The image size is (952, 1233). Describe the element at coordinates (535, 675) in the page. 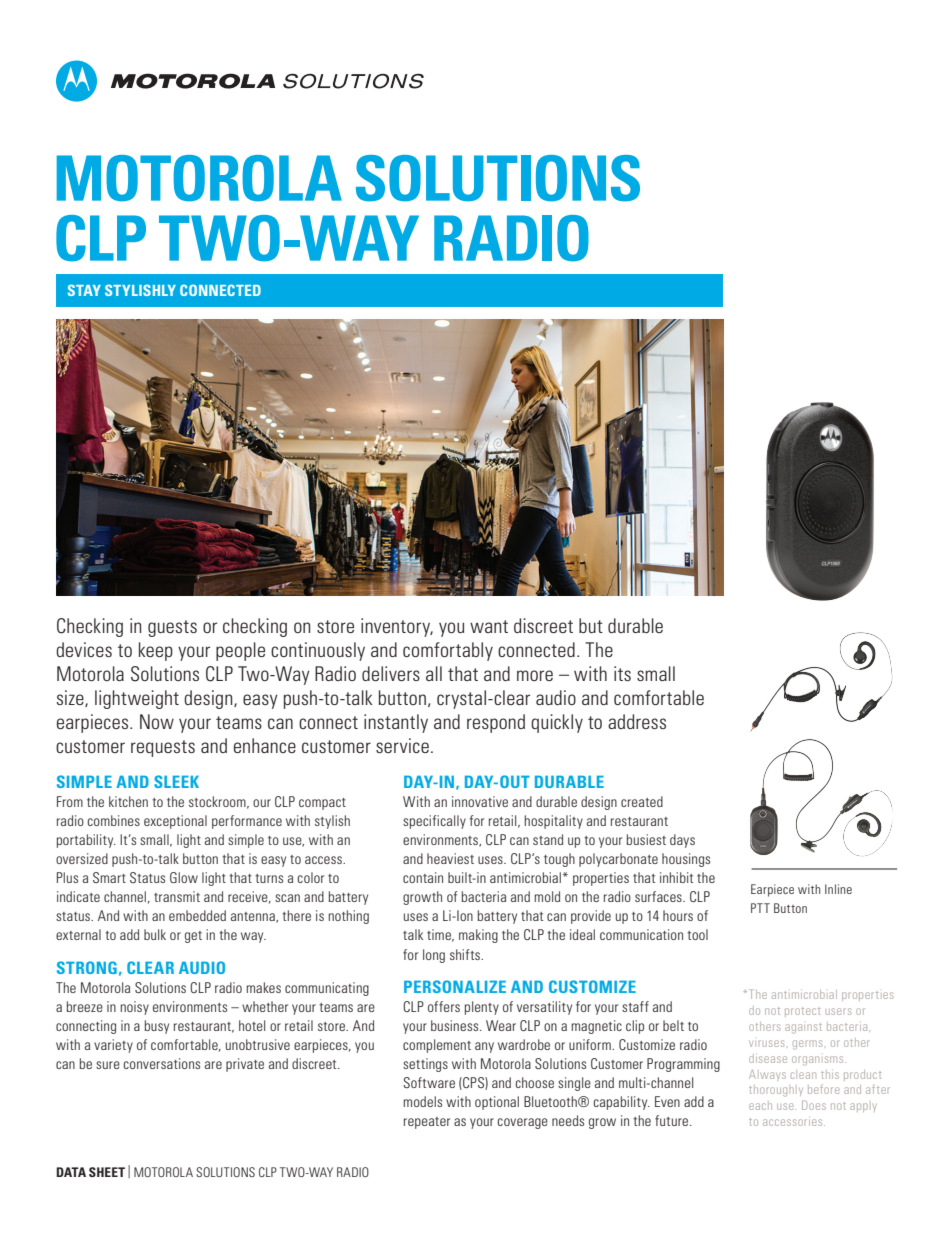

I see `more` at that location.
